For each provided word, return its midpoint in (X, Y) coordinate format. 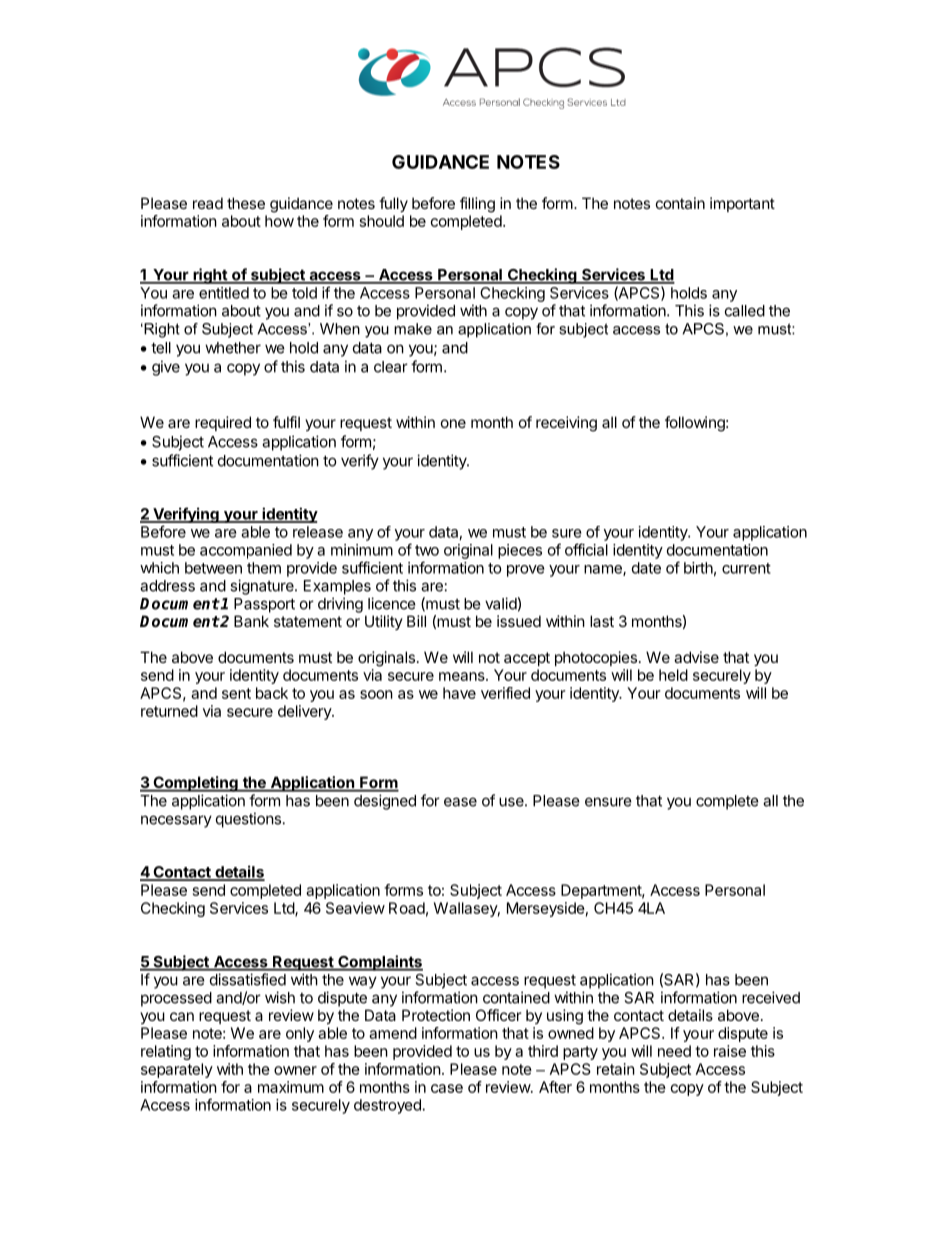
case (447, 1088)
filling (477, 205)
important (742, 204)
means (463, 676)
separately (177, 1070)
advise (696, 657)
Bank (251, 621)
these (246, 203)
